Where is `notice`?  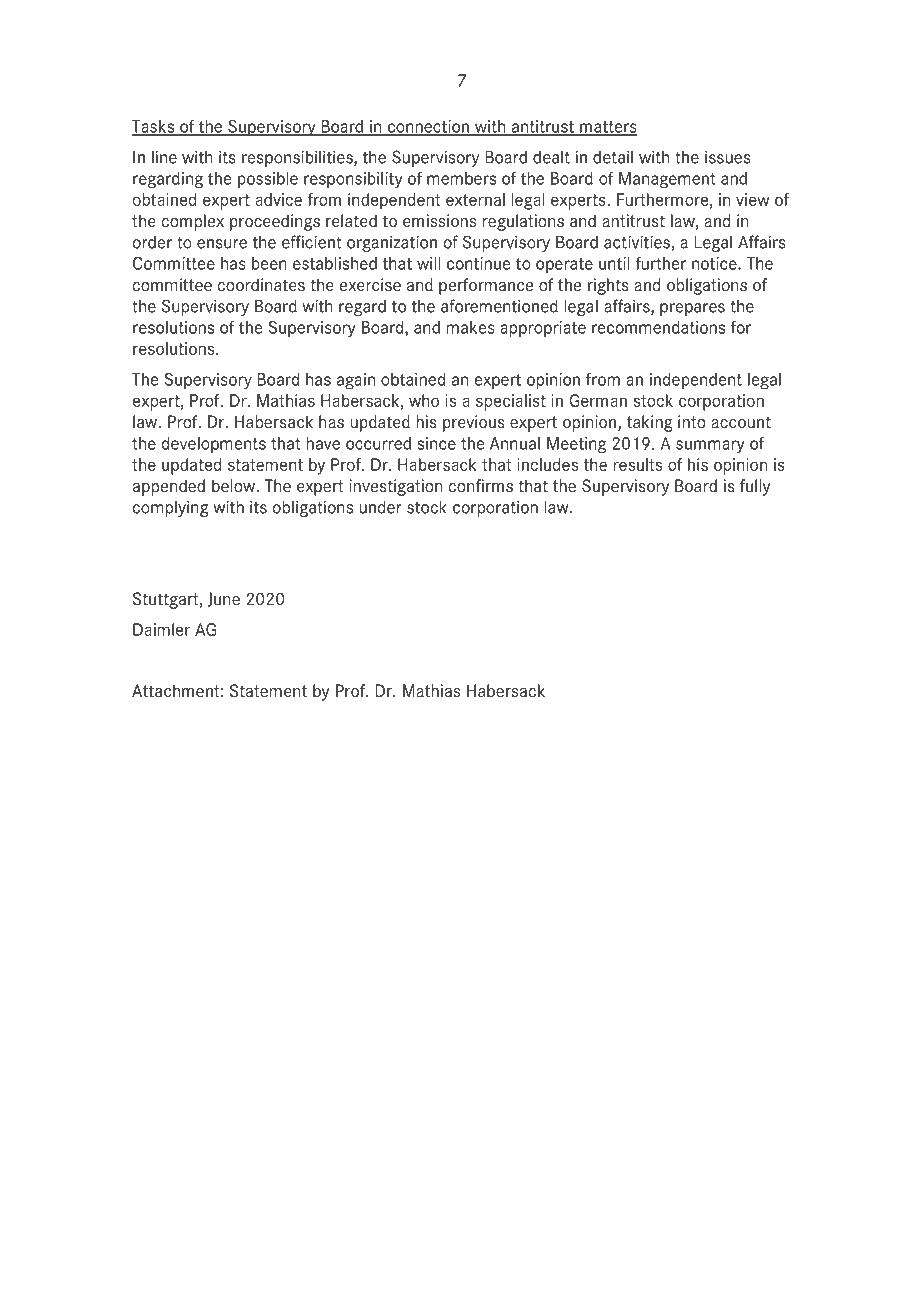
notice is located at coordinates (715, 263).
